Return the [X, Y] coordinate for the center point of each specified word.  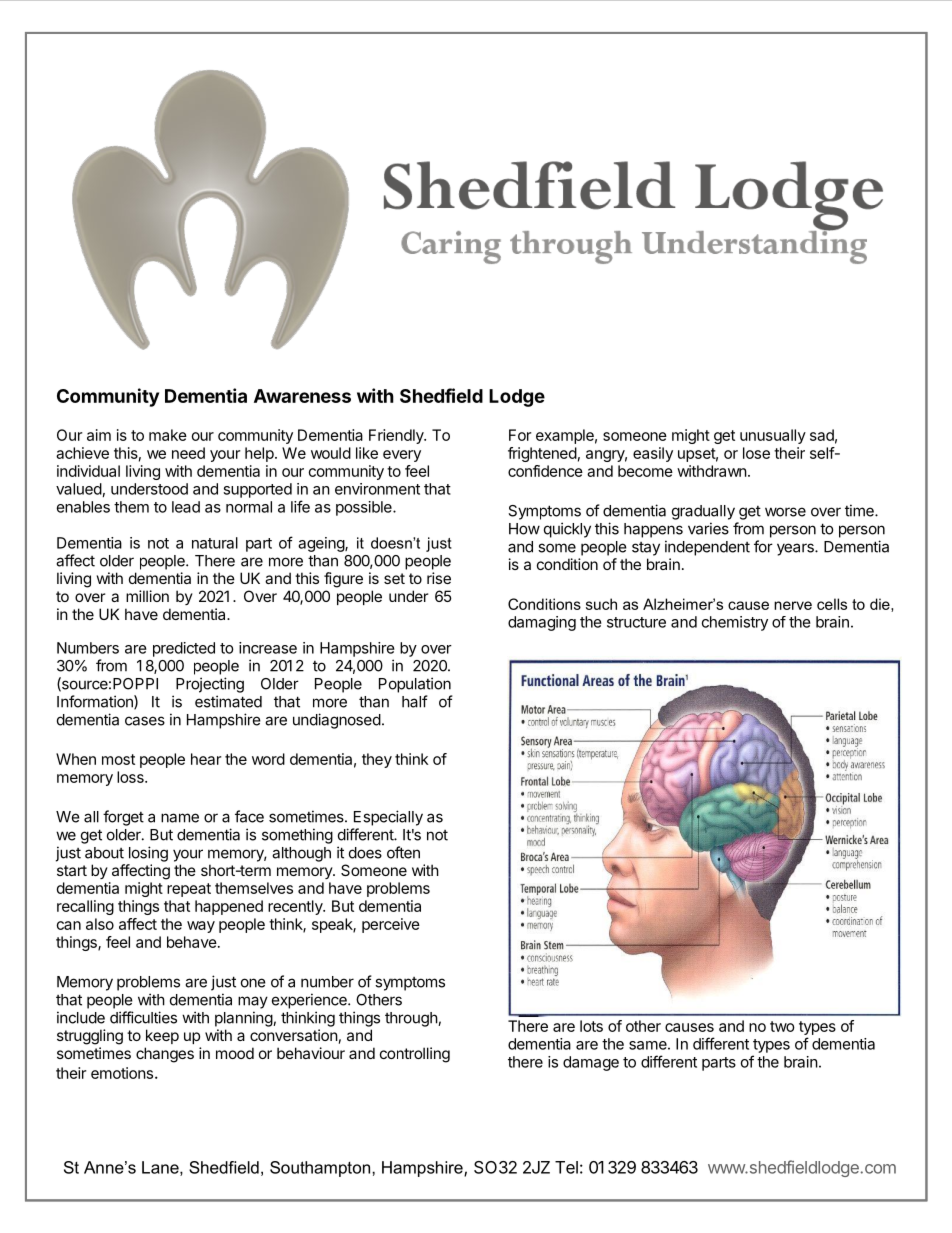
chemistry [735, 623]
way [201, 927]
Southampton [321, 1169]
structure [636, 622]
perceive [391, 925]
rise [439, 578]
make [168, 435]
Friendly [397, 436]
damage [591, 1063]
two [782, 1026]
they [377, 760]
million [147, 596]
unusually [773, 436]
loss [131, 777]
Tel [566, 1167]
